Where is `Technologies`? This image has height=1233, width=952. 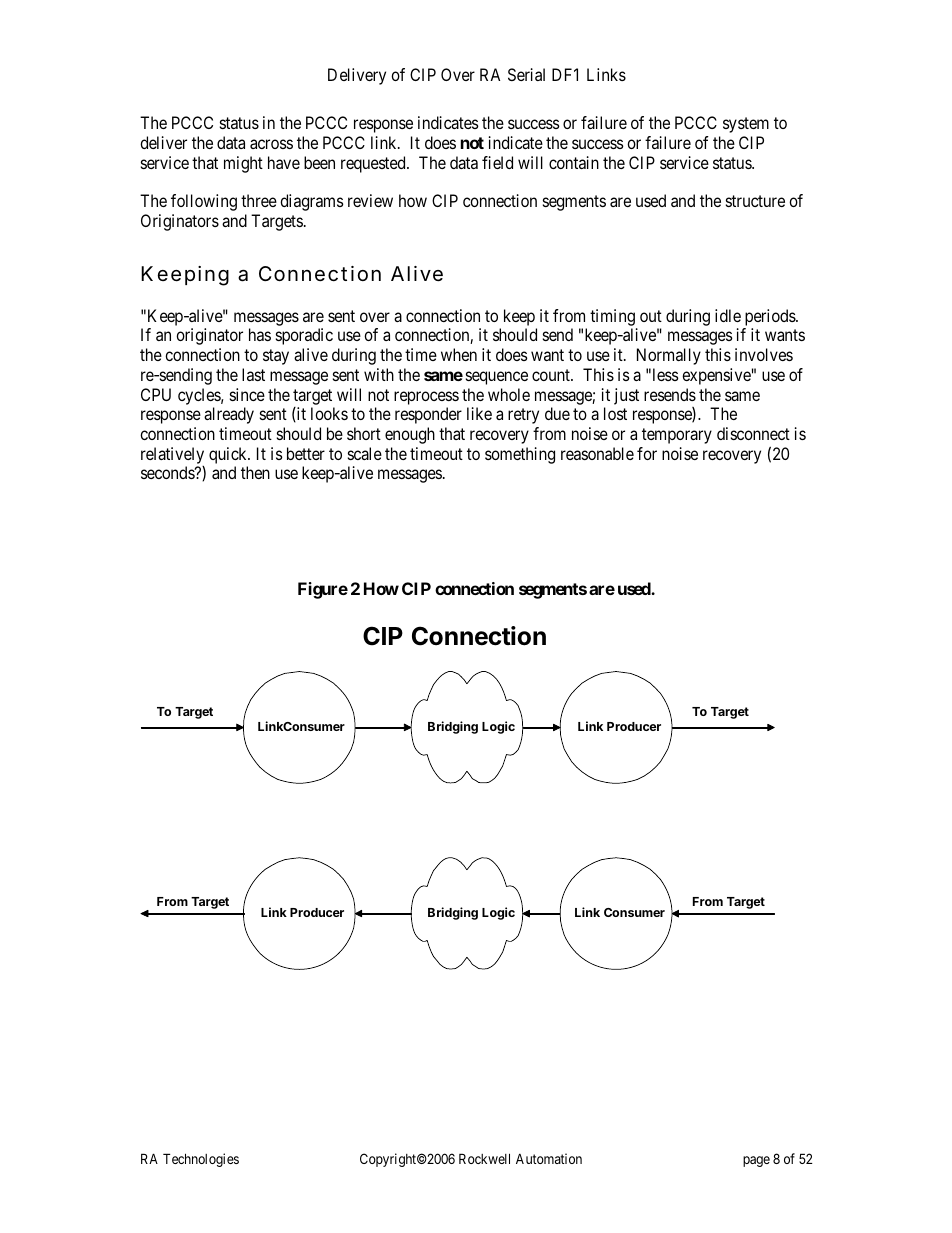
Technologies is located at coordinates (201, 1160).
